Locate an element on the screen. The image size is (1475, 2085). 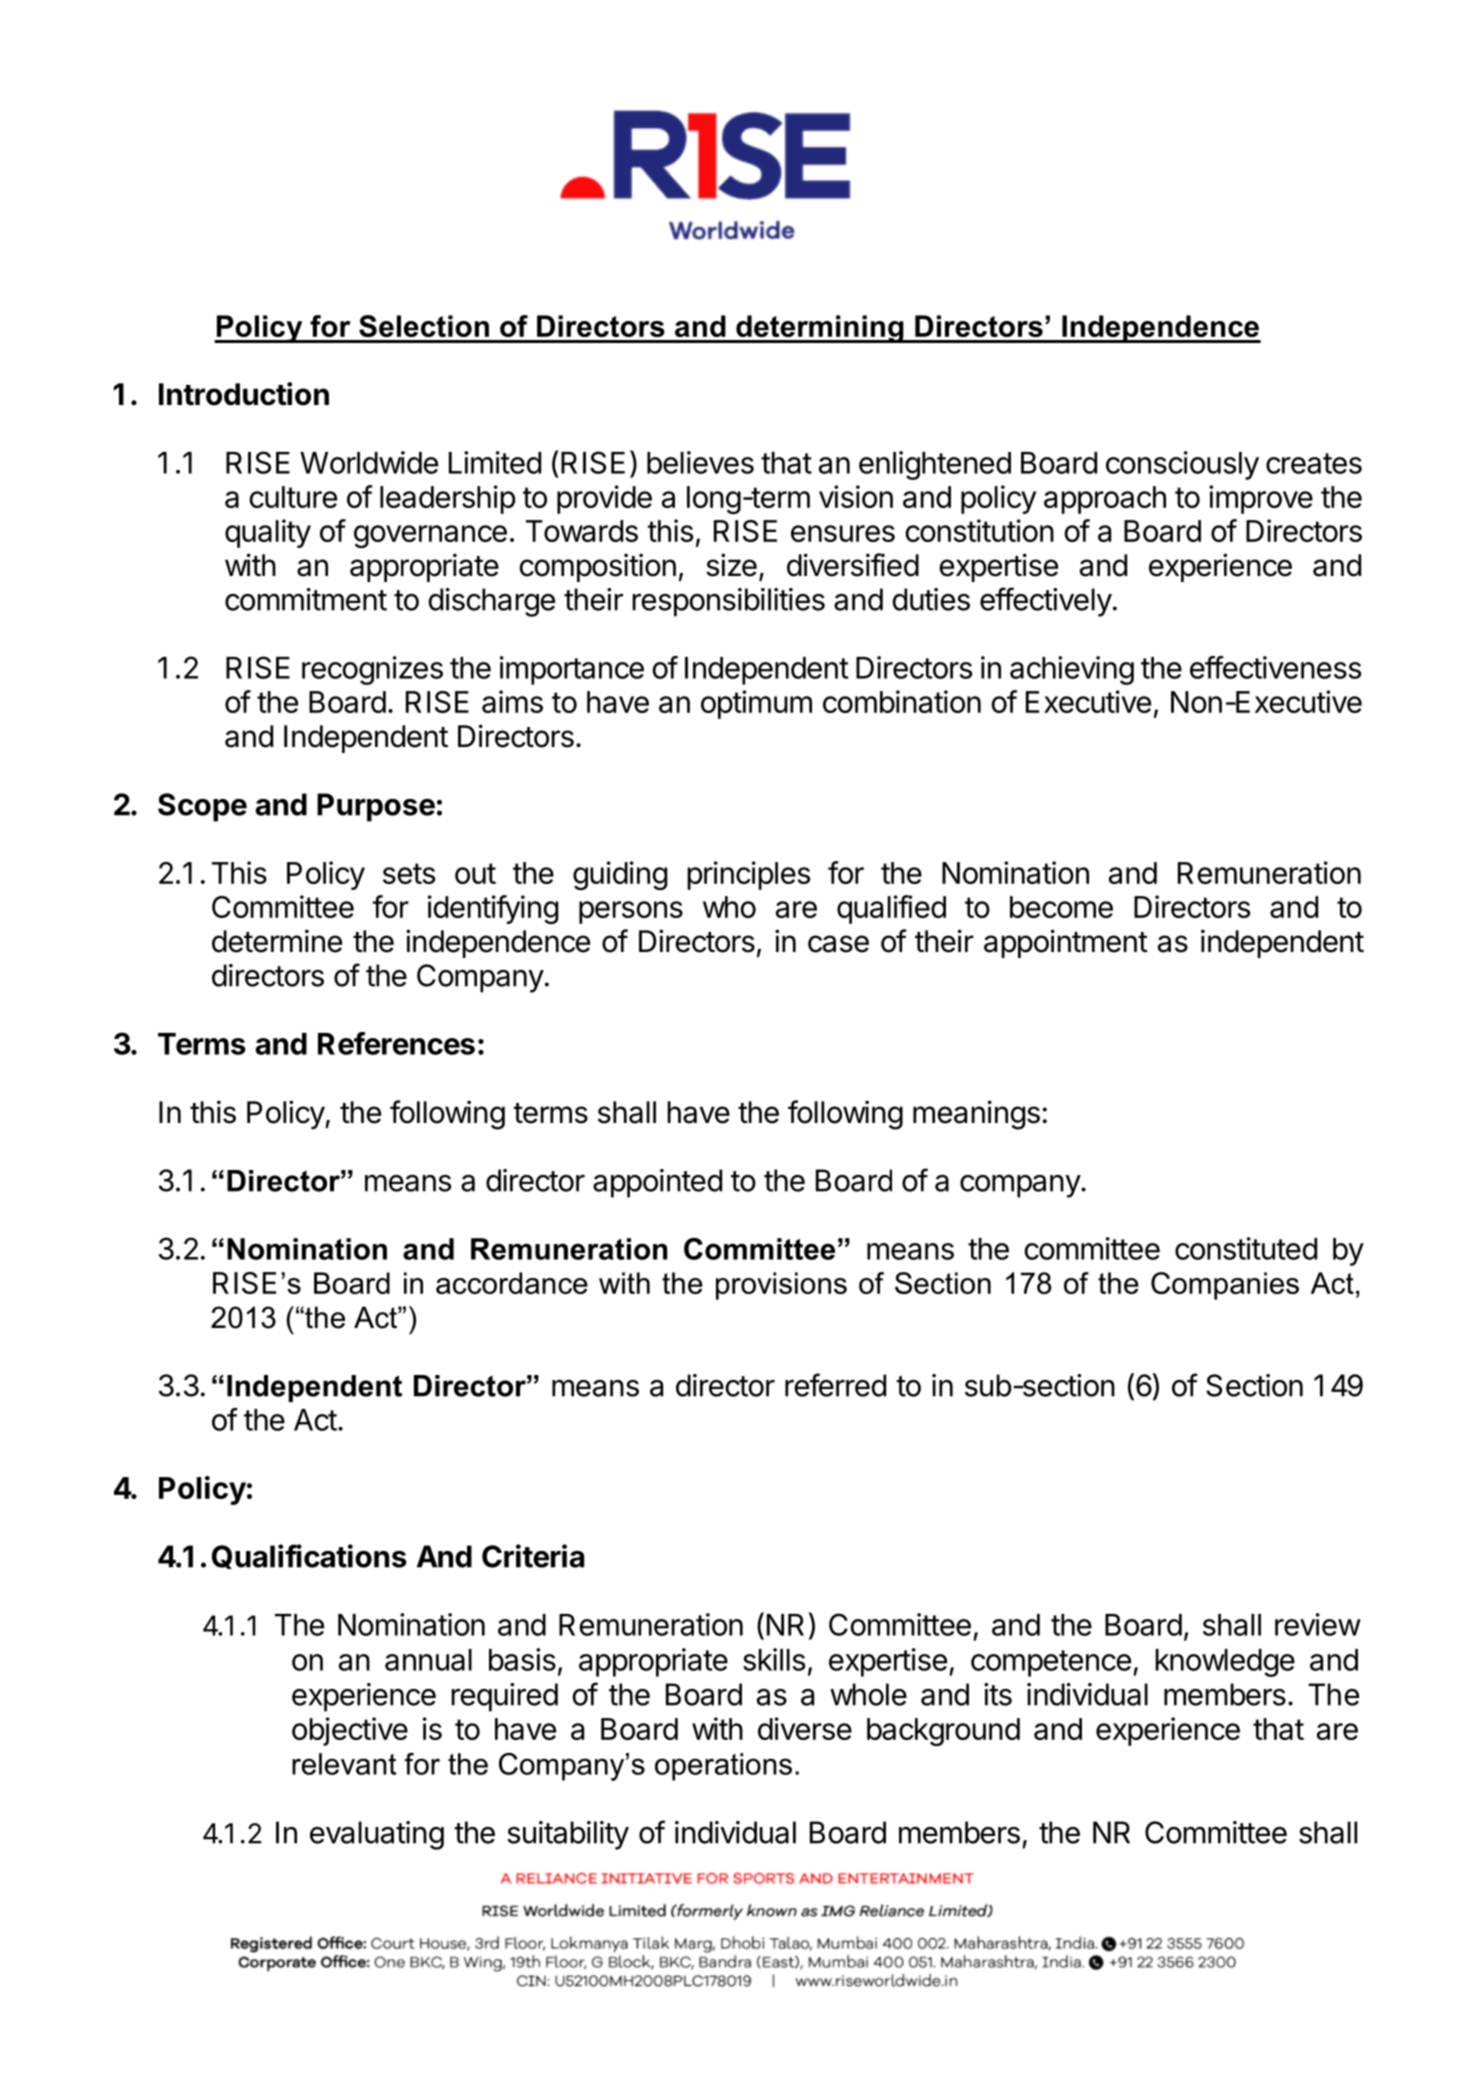
meanings is located at coordinates (976, 1115).
